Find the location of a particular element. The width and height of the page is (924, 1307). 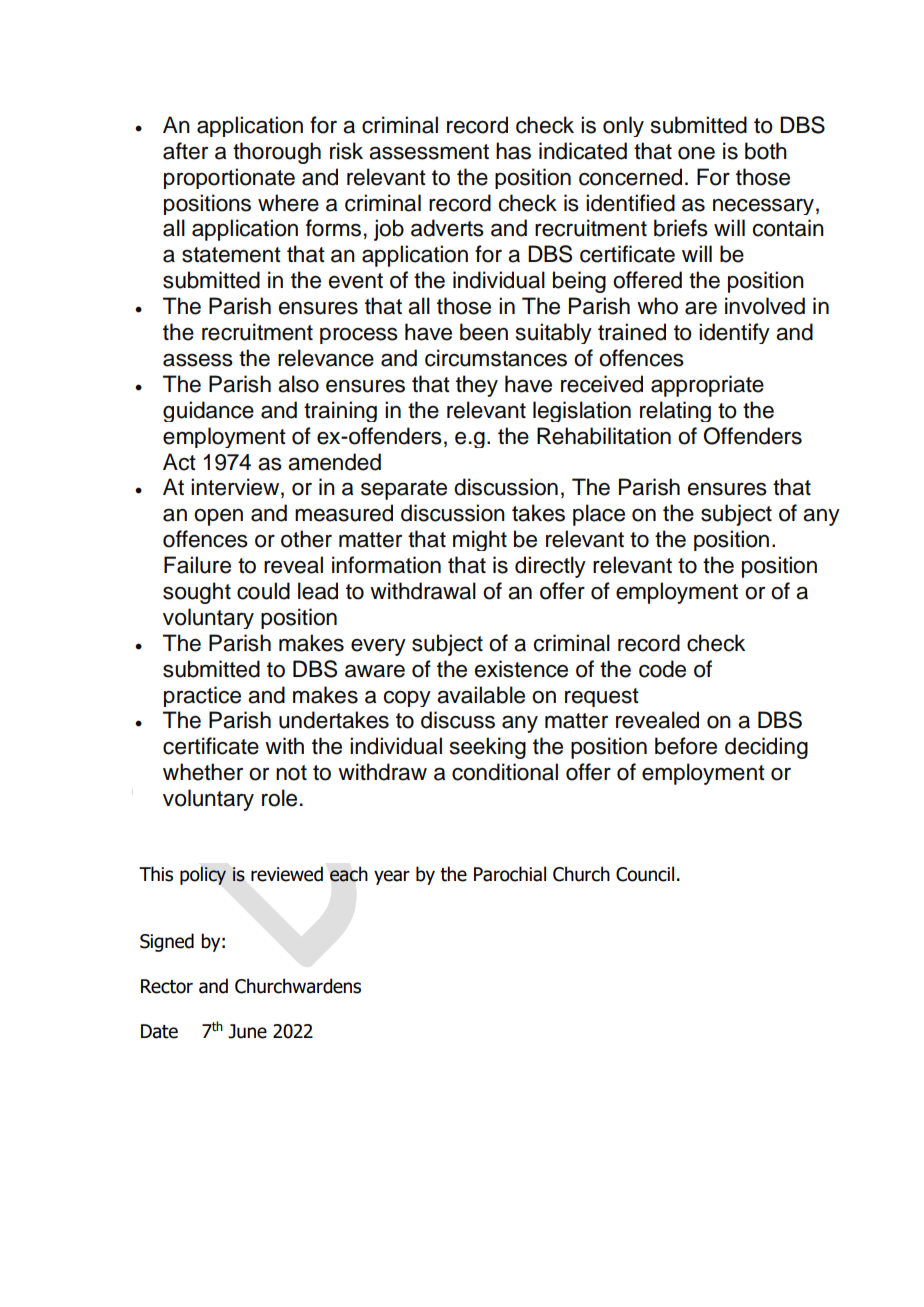

June is located at coordinates (247, 1031).
